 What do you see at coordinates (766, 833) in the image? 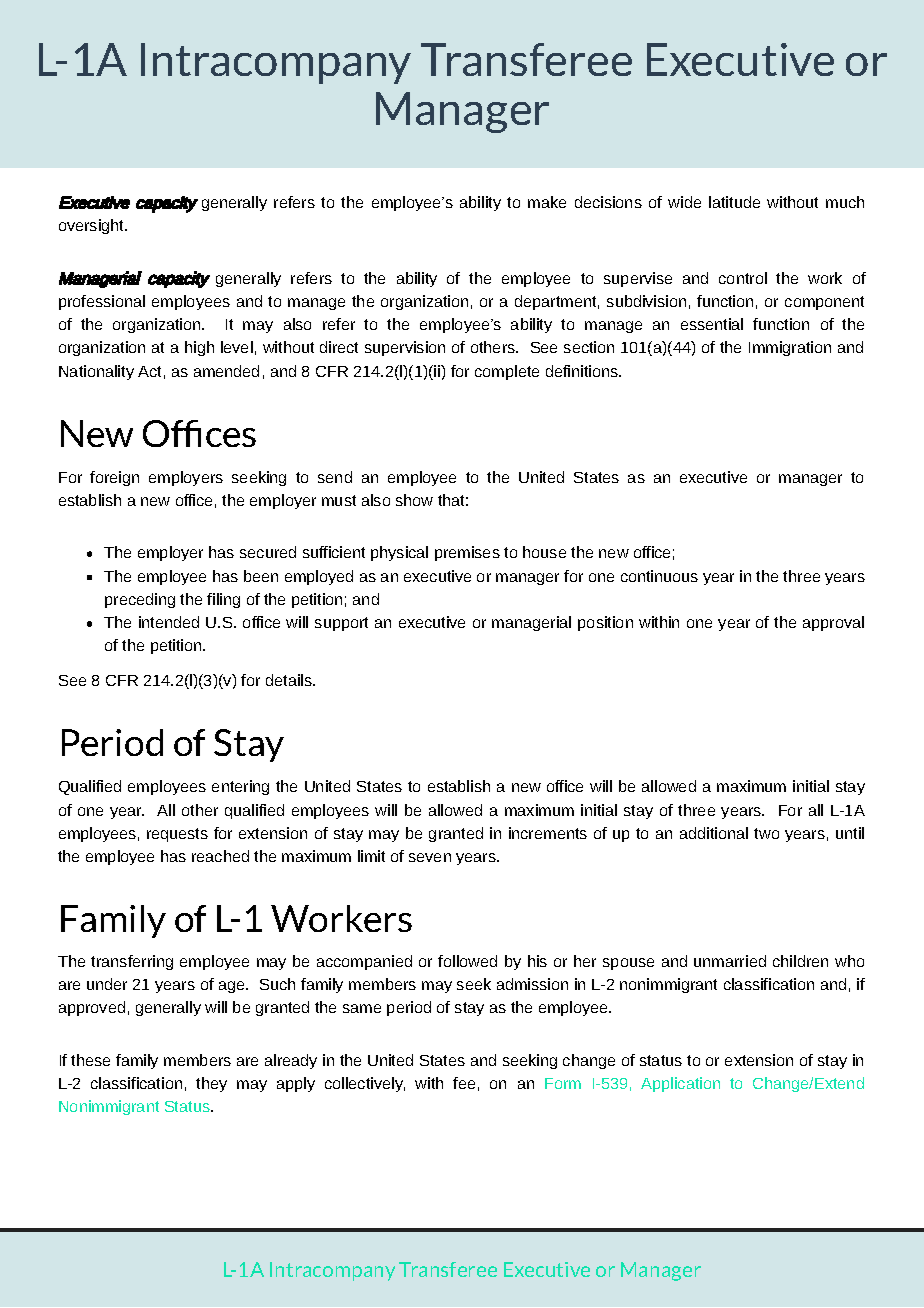
I see `two` at bounding box center [766, 833].
